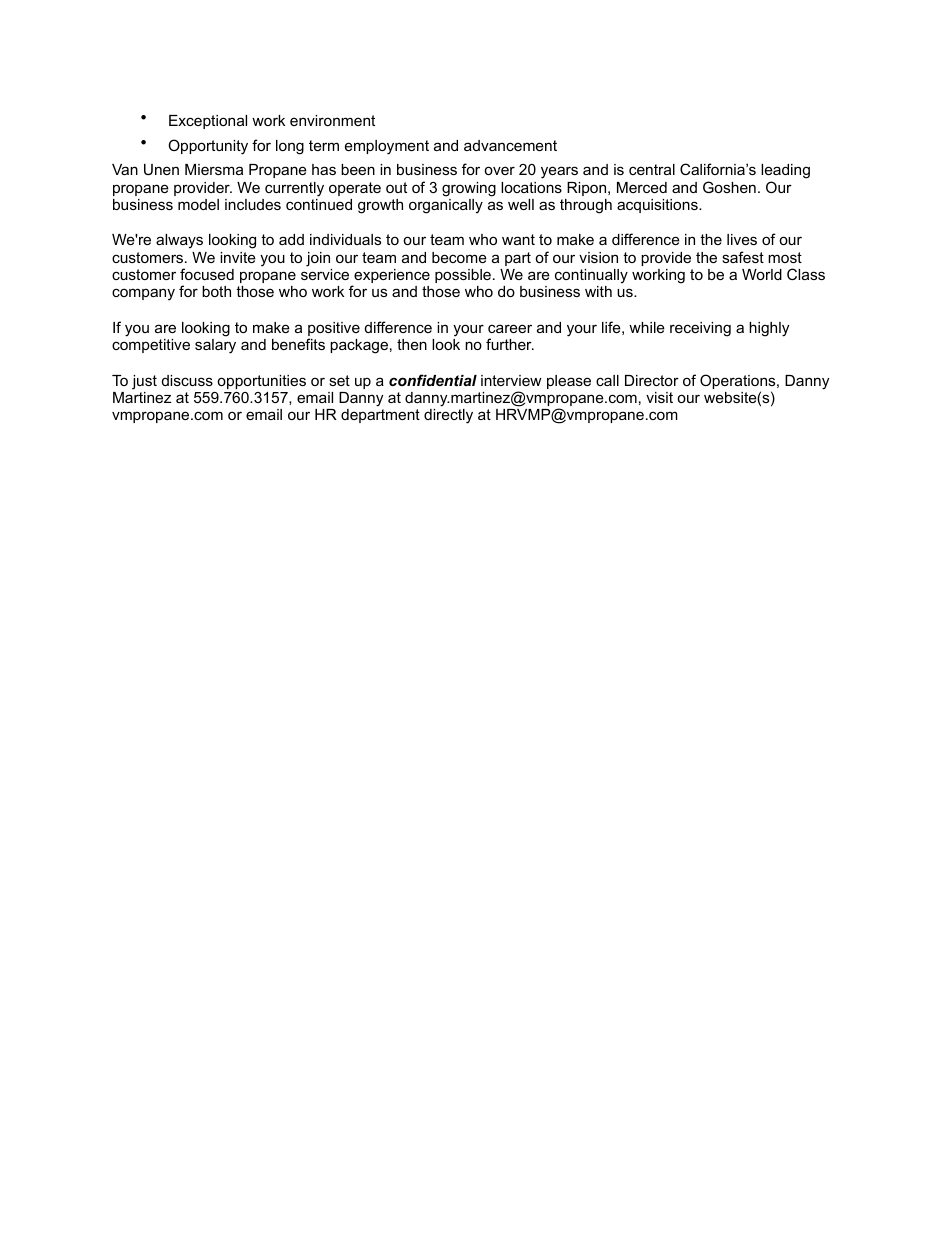 The width and height of the page is (952, 1233). I want to click on advancement, so click(510, 145).
